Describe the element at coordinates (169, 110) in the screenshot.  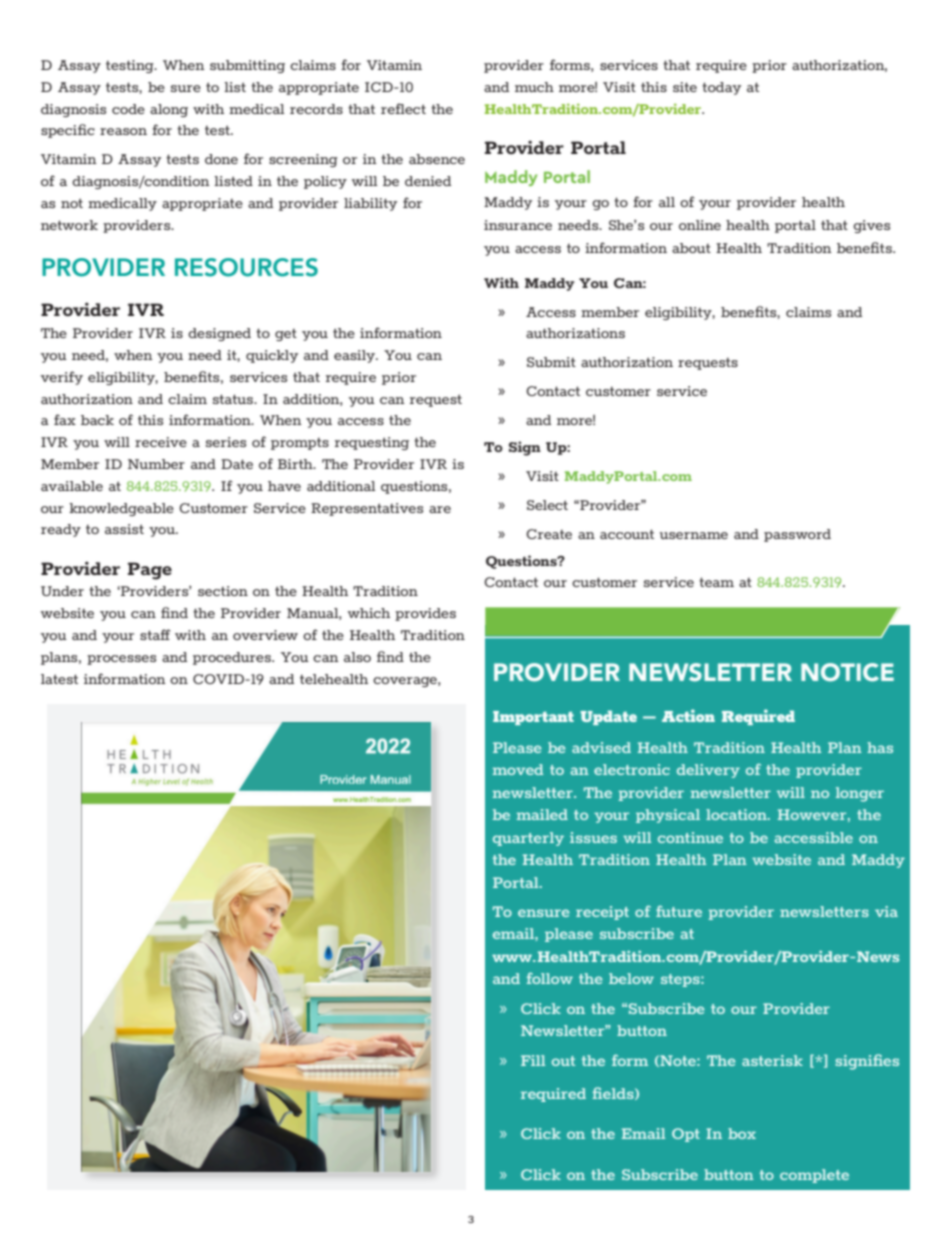
I see `along` at that location.
